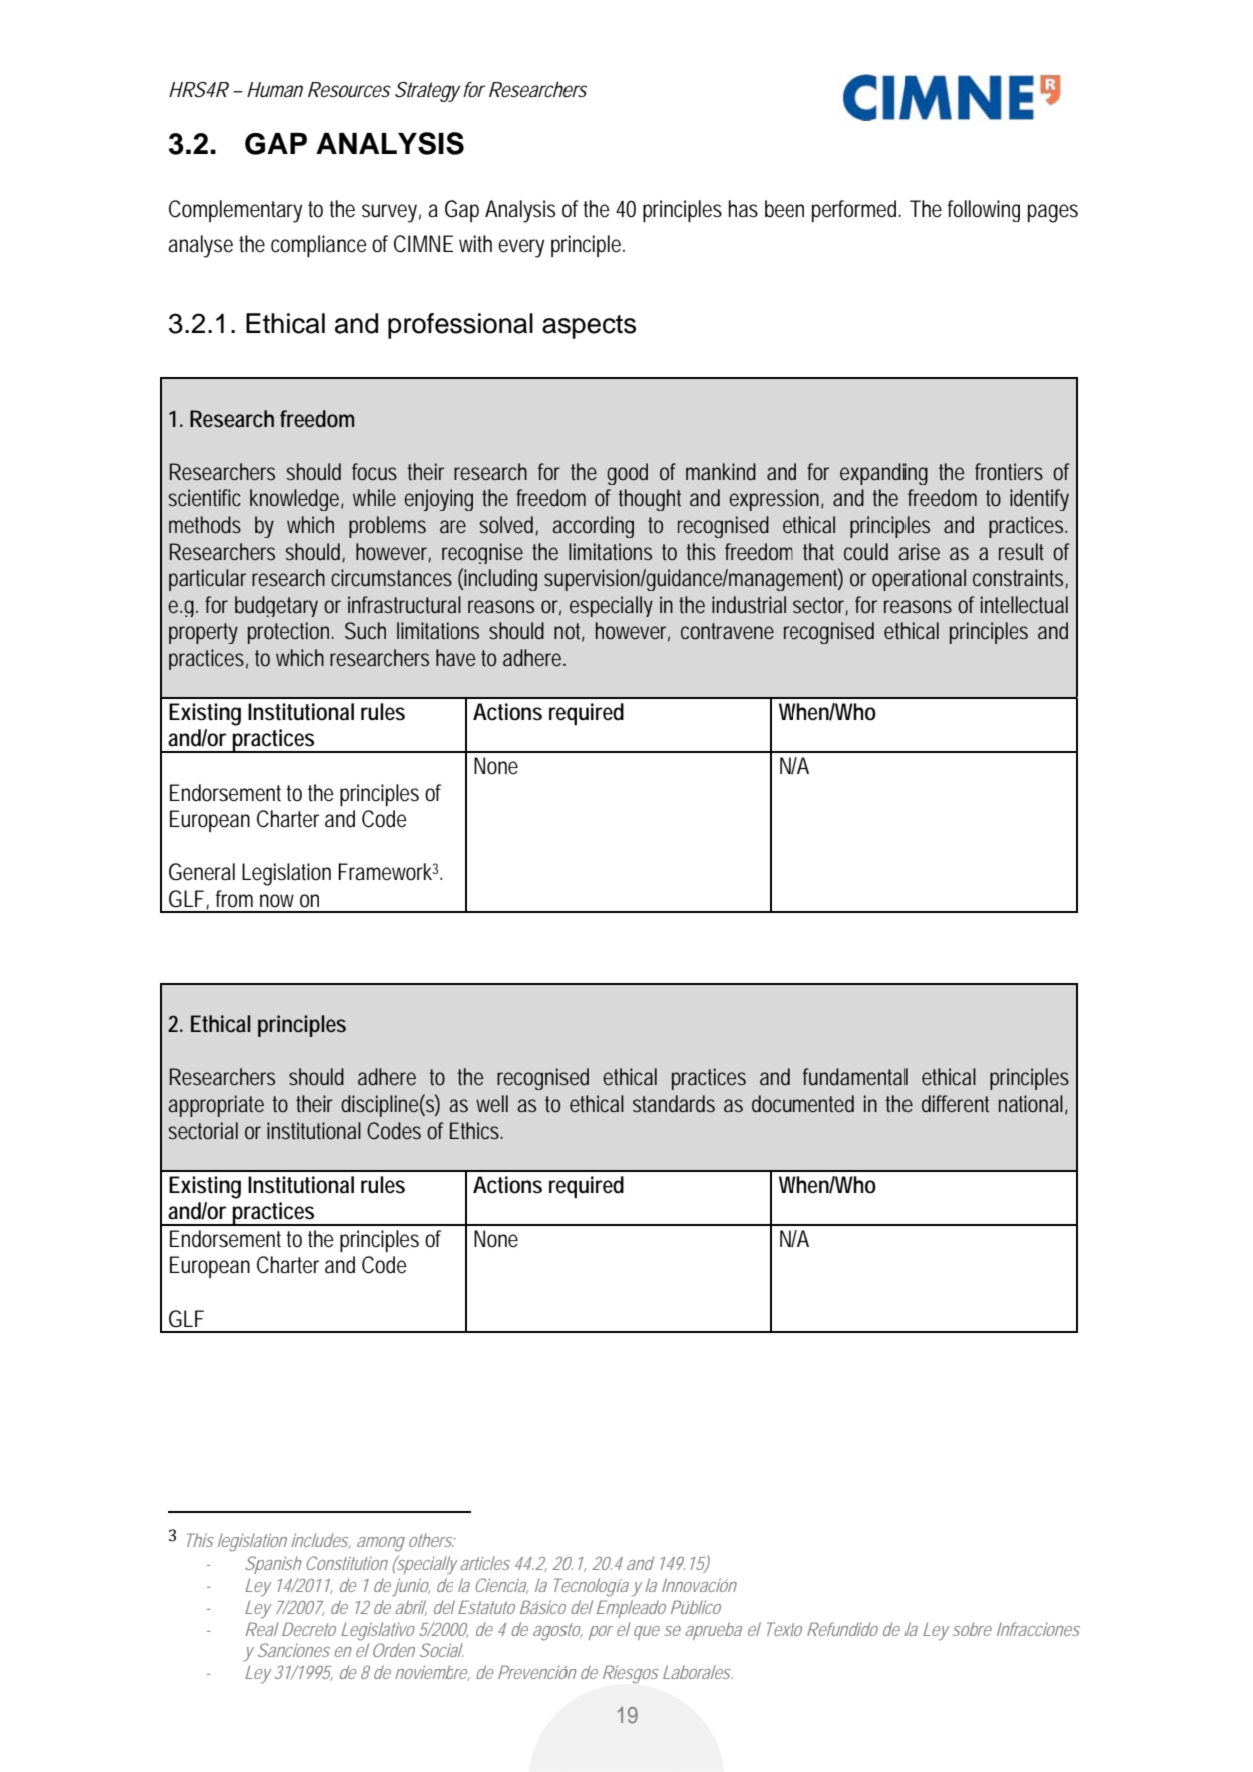 The height and width of the screenshot is (1772, 1253). What do you see at coordinates (774, 1104) in the screenshot?
I see `docu` at bounding box center [774, 1104].
